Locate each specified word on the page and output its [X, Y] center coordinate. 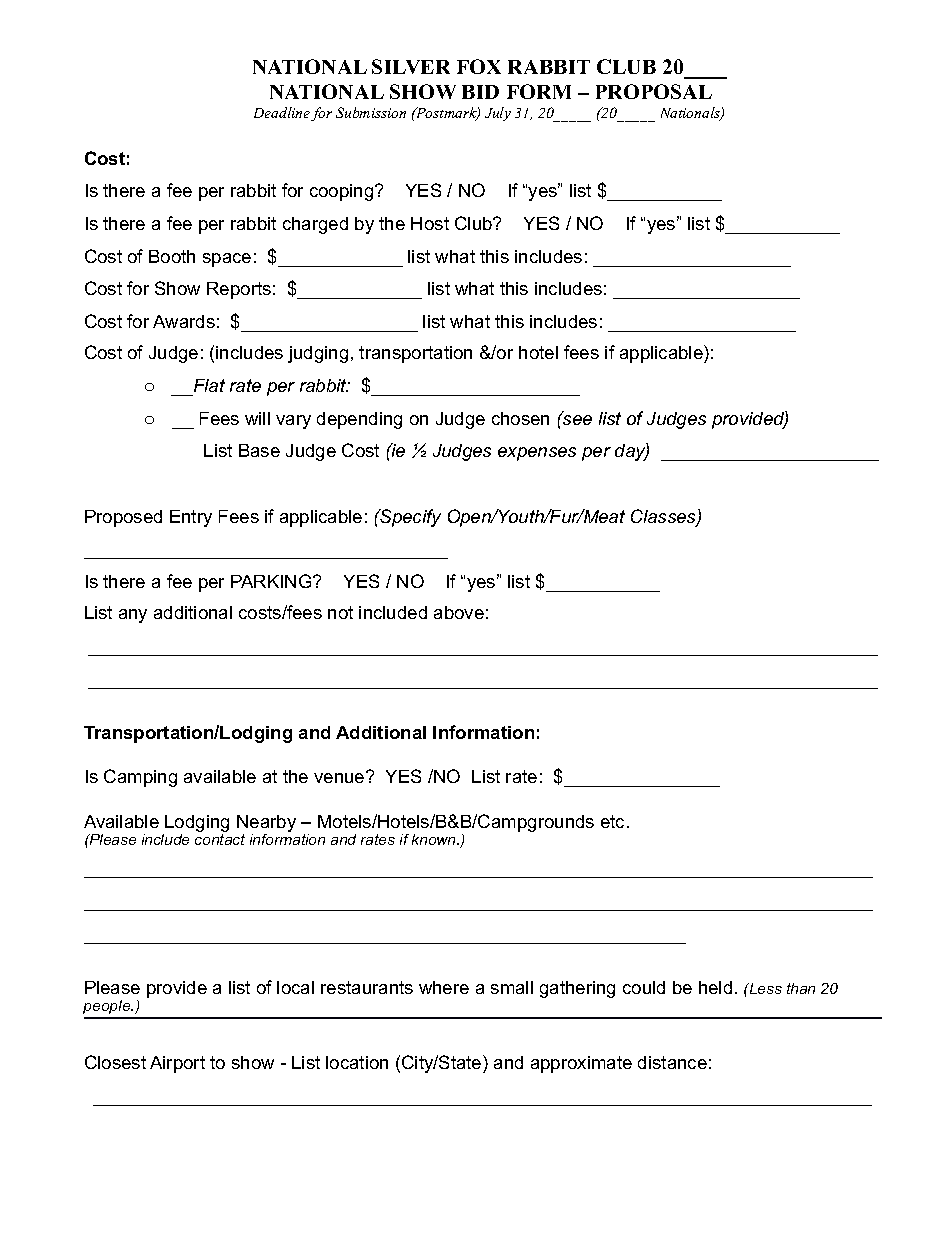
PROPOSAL [654, 91]
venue [340, 777]
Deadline [283, 114]
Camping [140, 778]
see [576, 419]
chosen [520, 418]
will [257, 418]
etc [614, 821]
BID [480, 92]
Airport [177, 1064]
